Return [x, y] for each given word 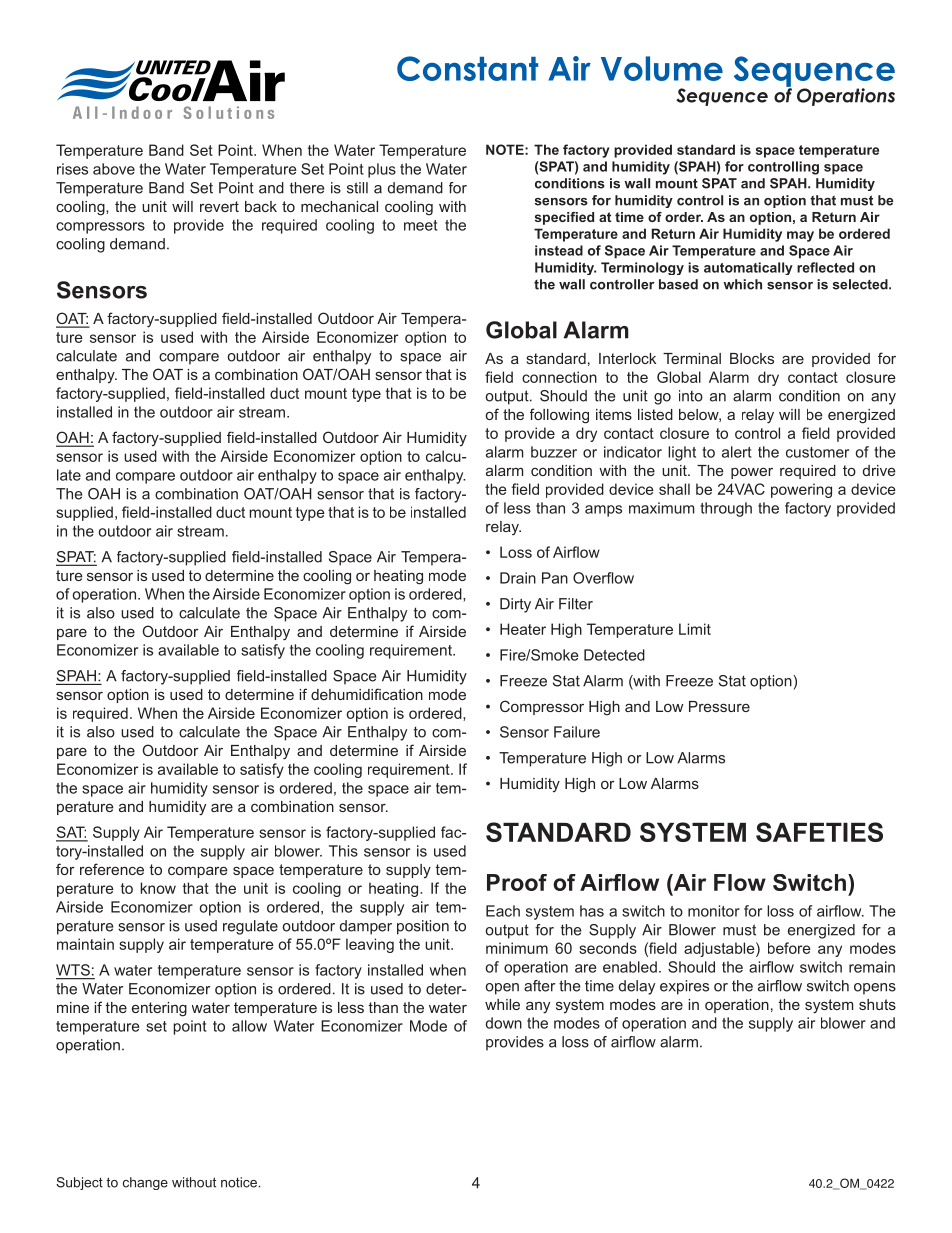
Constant [467, 68]
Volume [662, 68]
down [504, 1023]
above [114, 169]
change [145, 1183]
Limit [695, 629]
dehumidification [367, 694]
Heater [523, 629]
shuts [877, 1004]
